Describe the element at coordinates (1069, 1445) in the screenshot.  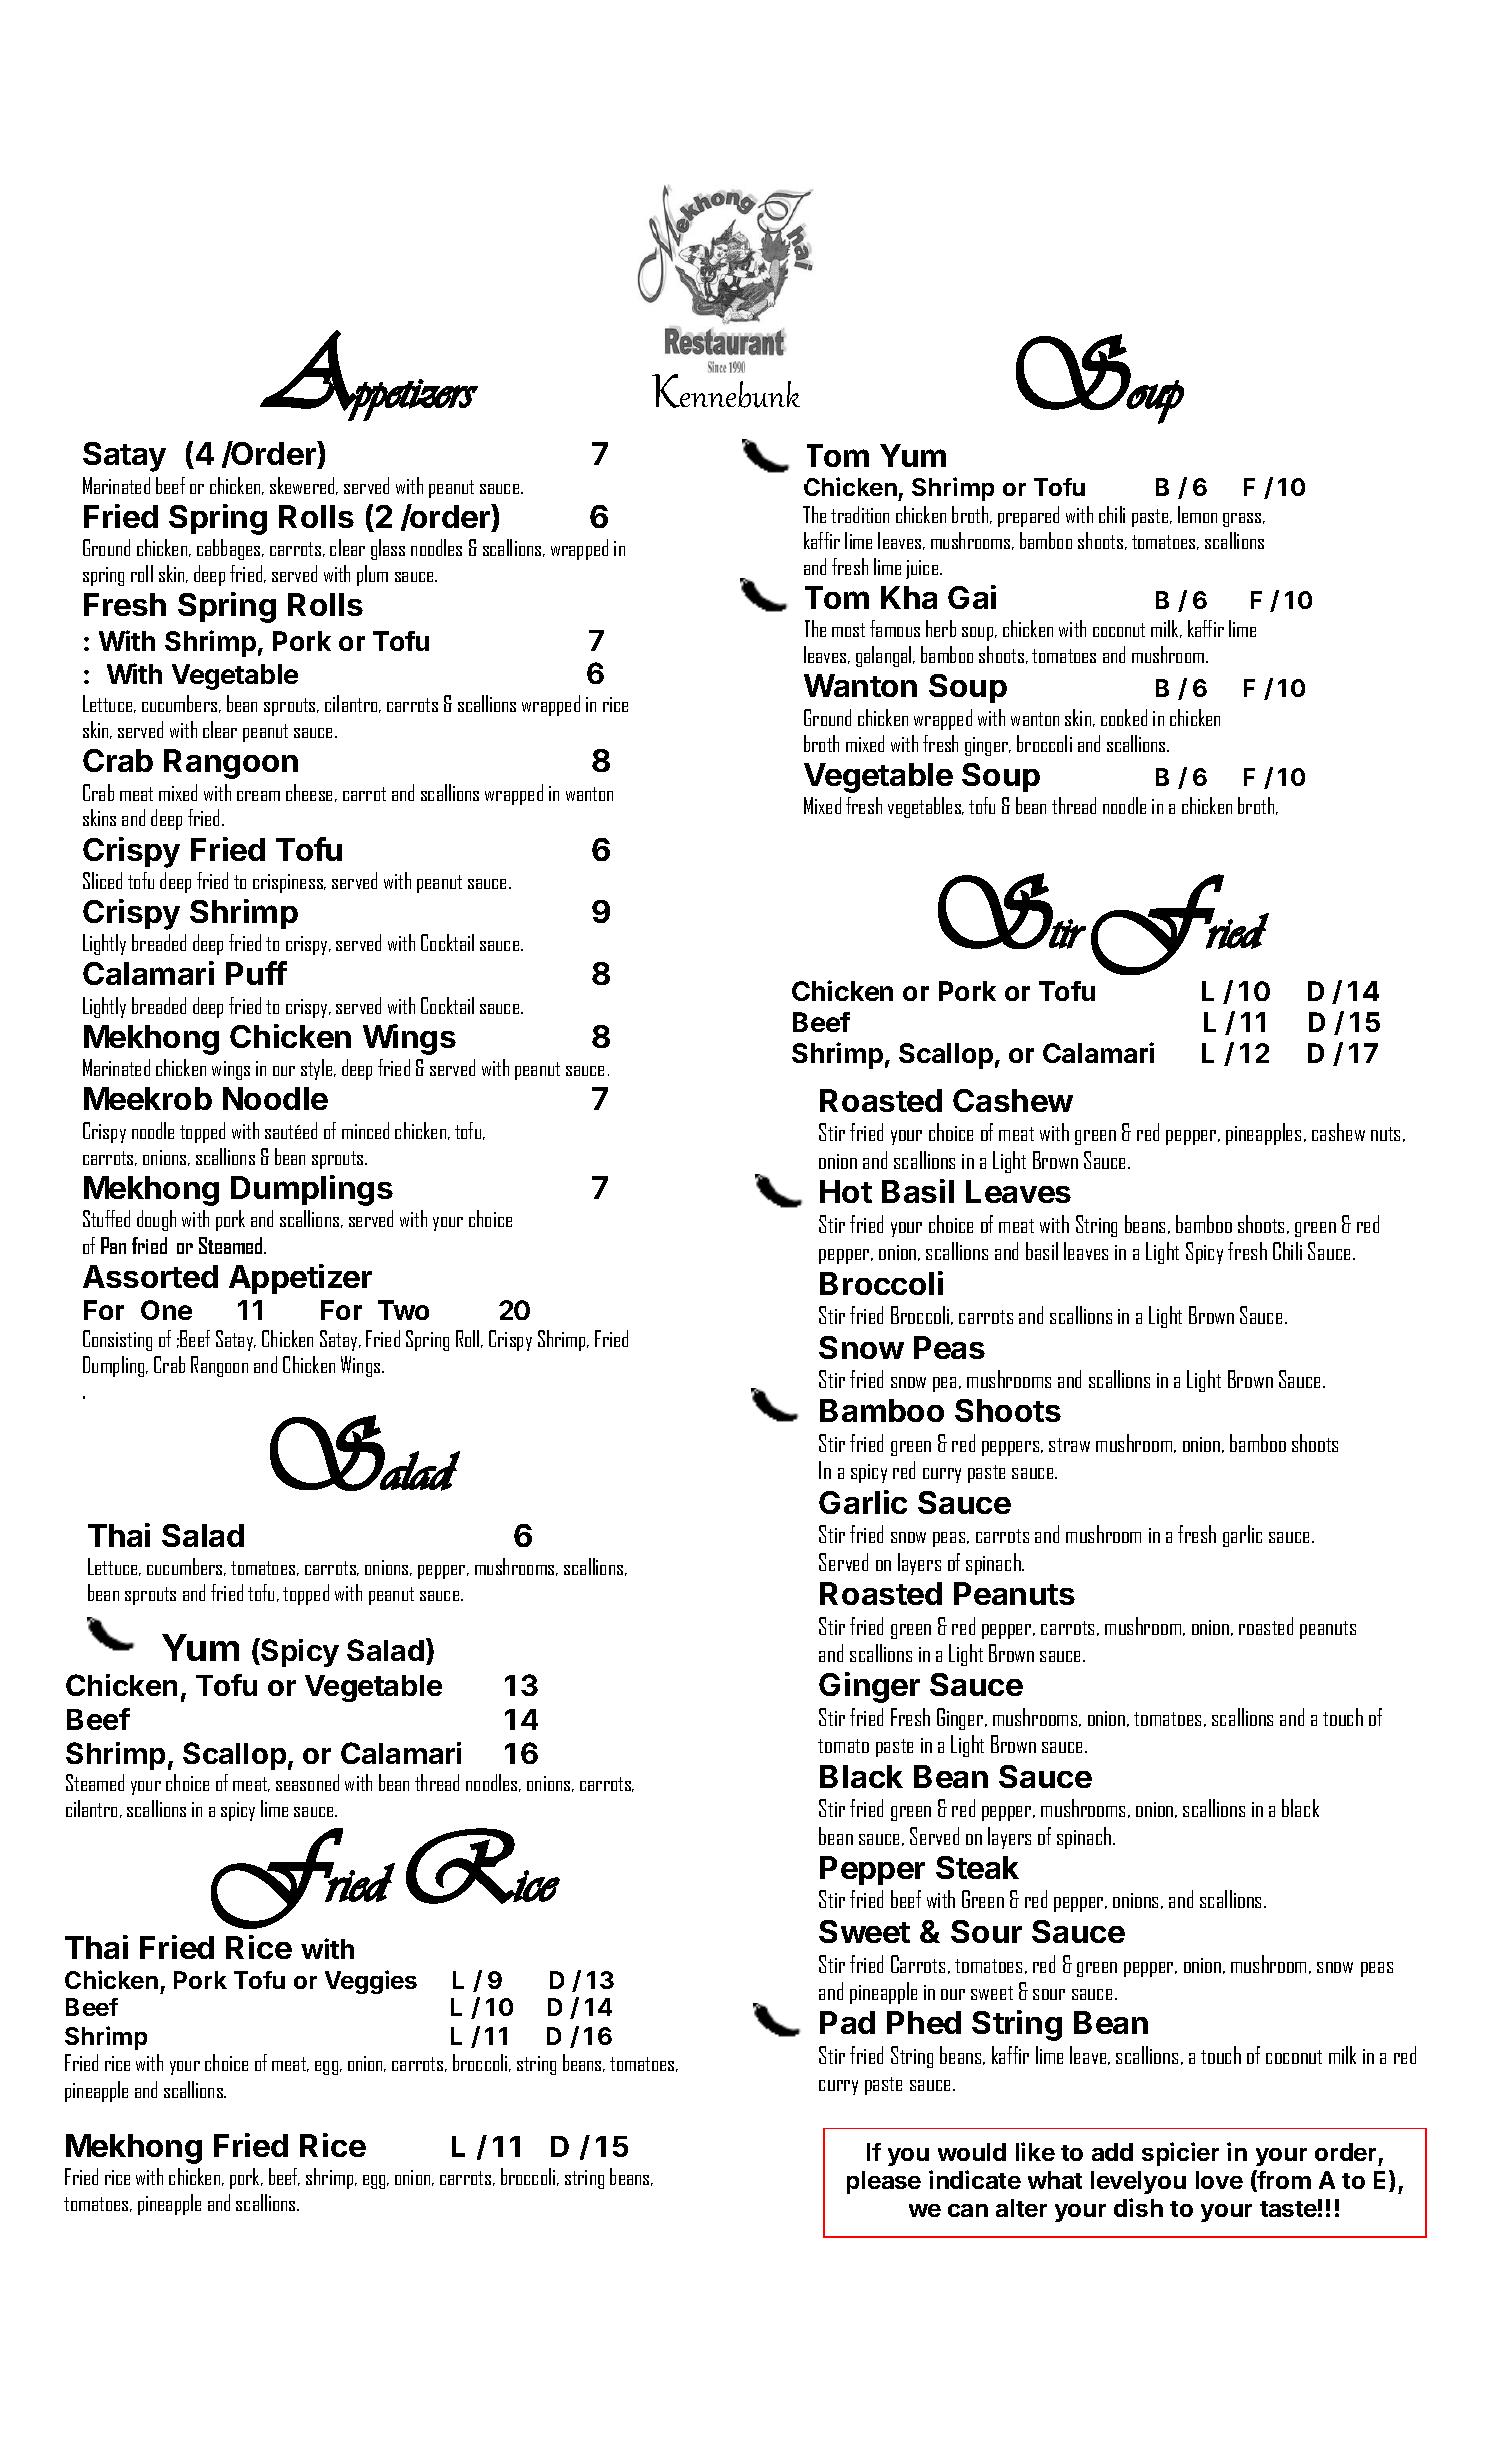
I see `straw` at that location.
